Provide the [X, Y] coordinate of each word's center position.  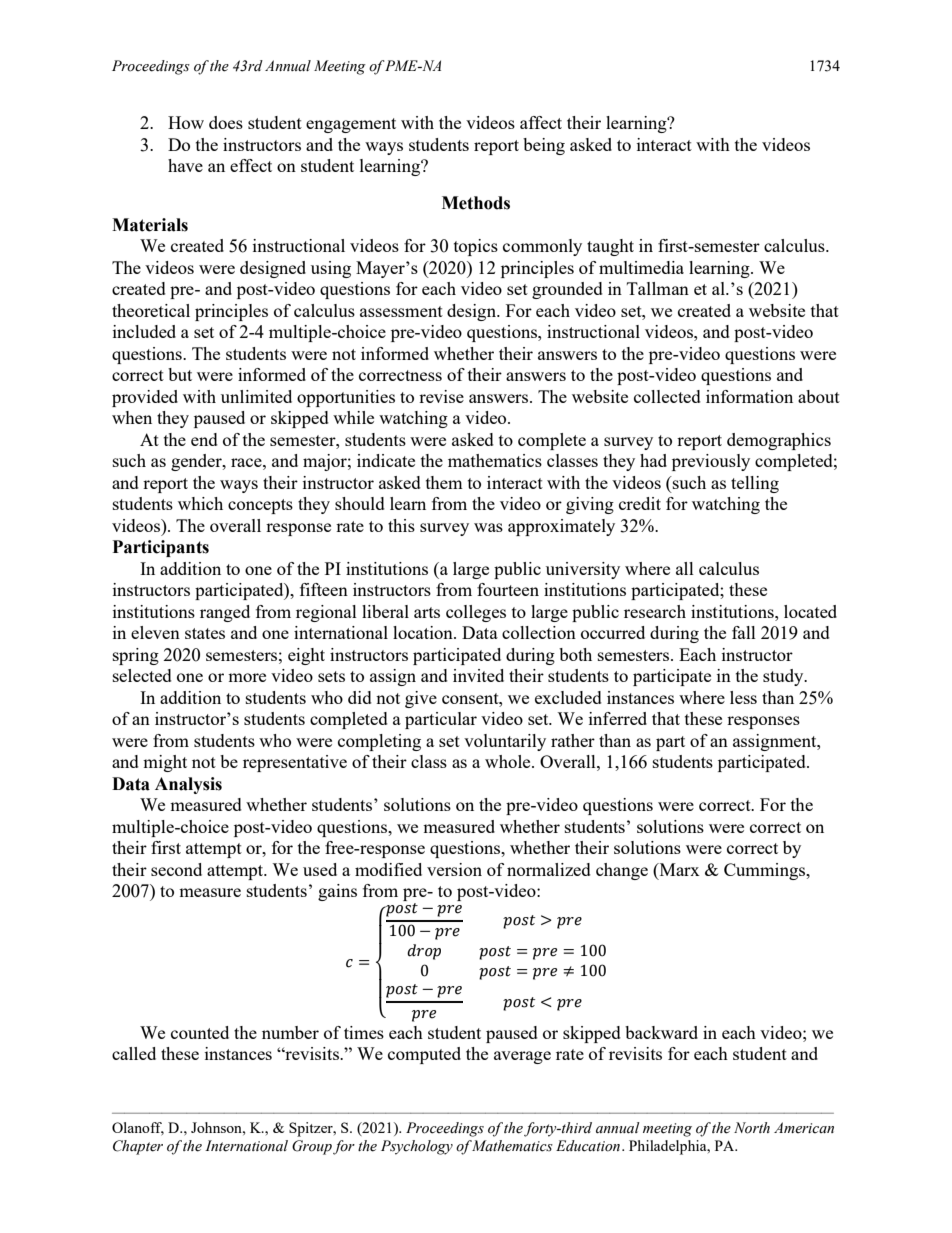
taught [610, 247]
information [749, 396]
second [176, 869]
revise [441, 396]
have [185, 165]
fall [744, 632]
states [205, 633]
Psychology [417, 1147]
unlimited [256, 396]
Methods [476, 203]
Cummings [766, 871]
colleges [476, 613]
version [454, 869]
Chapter [138, 1147]
